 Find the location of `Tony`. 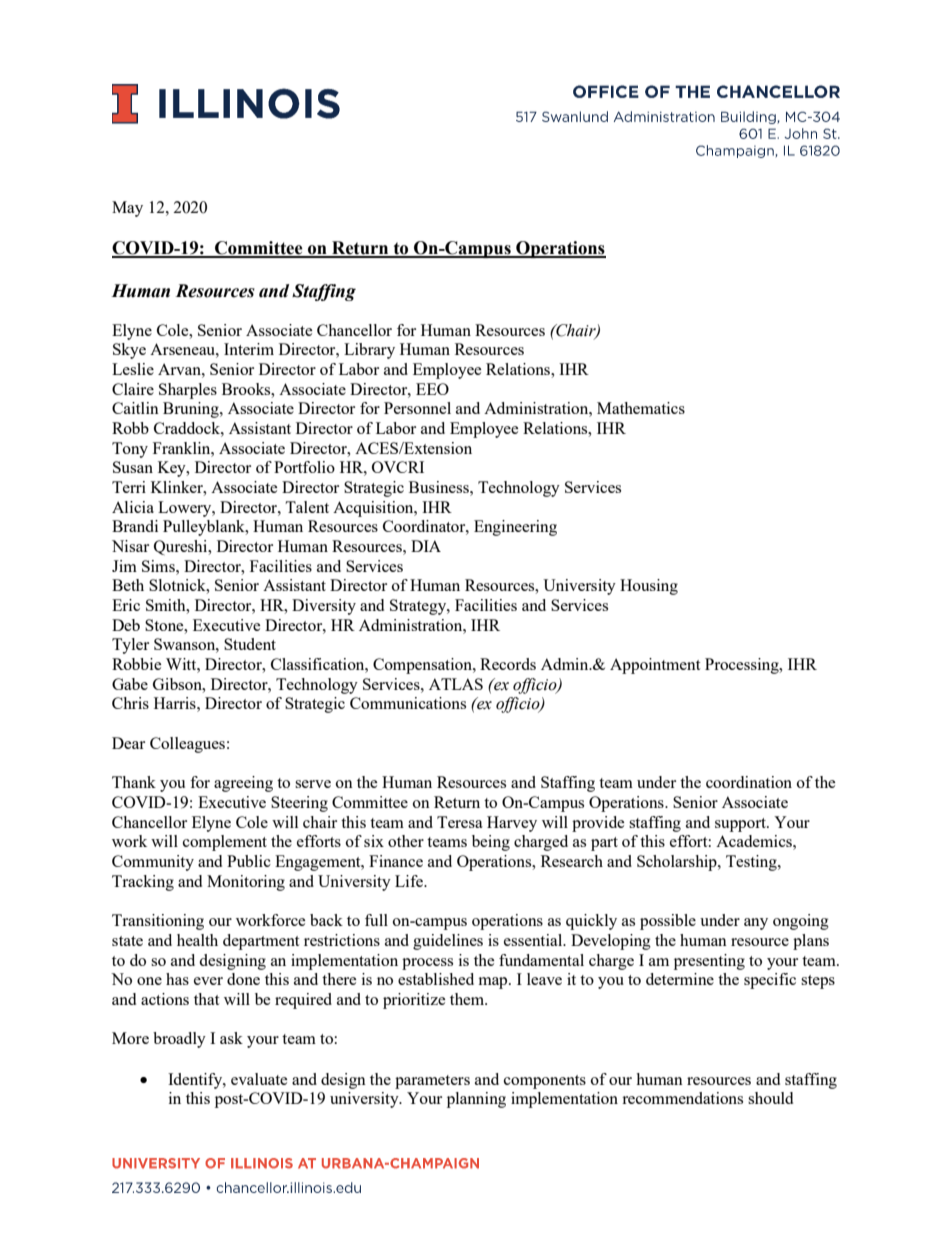

Tony is located at coordinates (130, 450).
